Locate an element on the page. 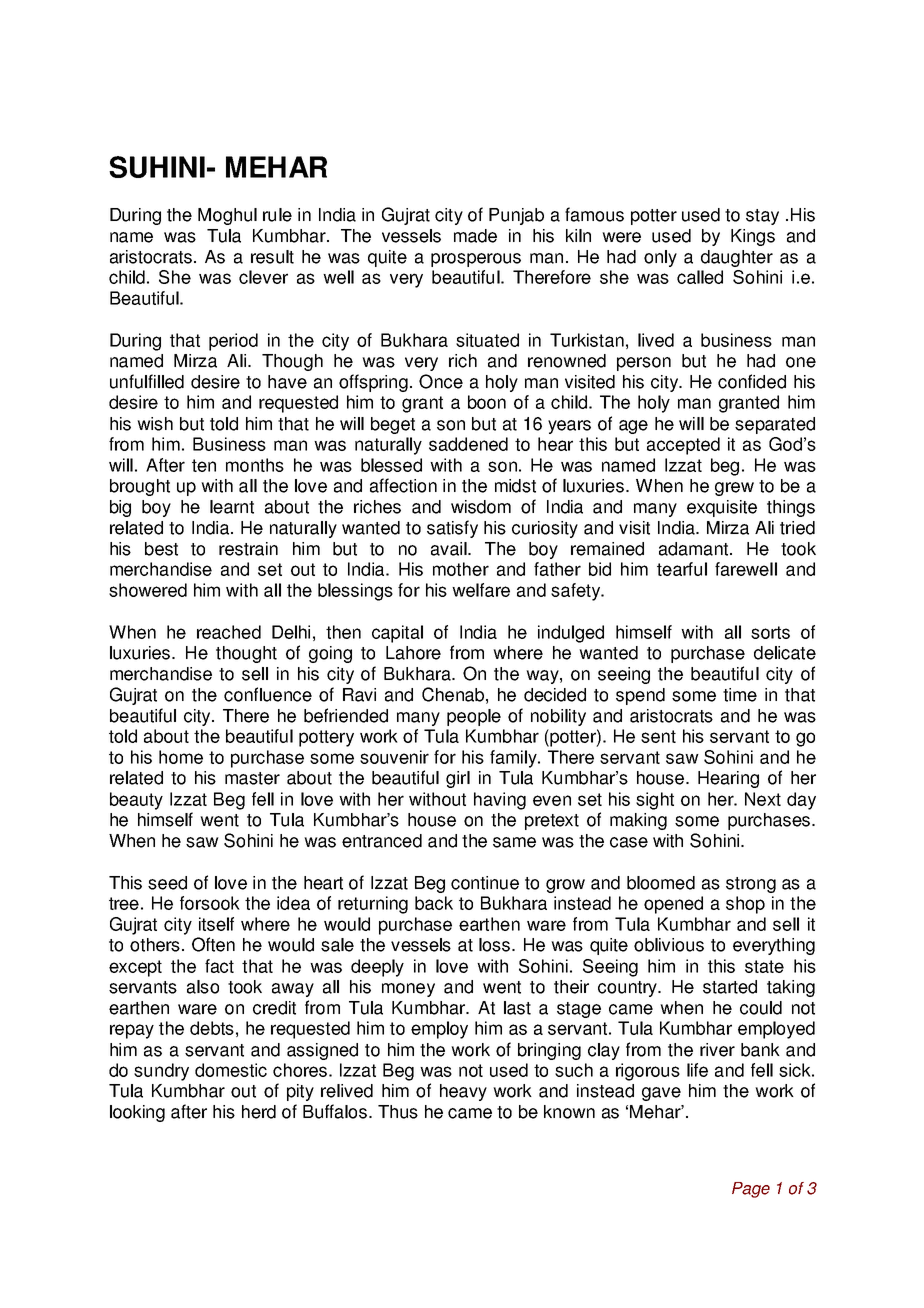 The height and width of the page is (1308, 924). continue is located at coordinates (485, 883).
